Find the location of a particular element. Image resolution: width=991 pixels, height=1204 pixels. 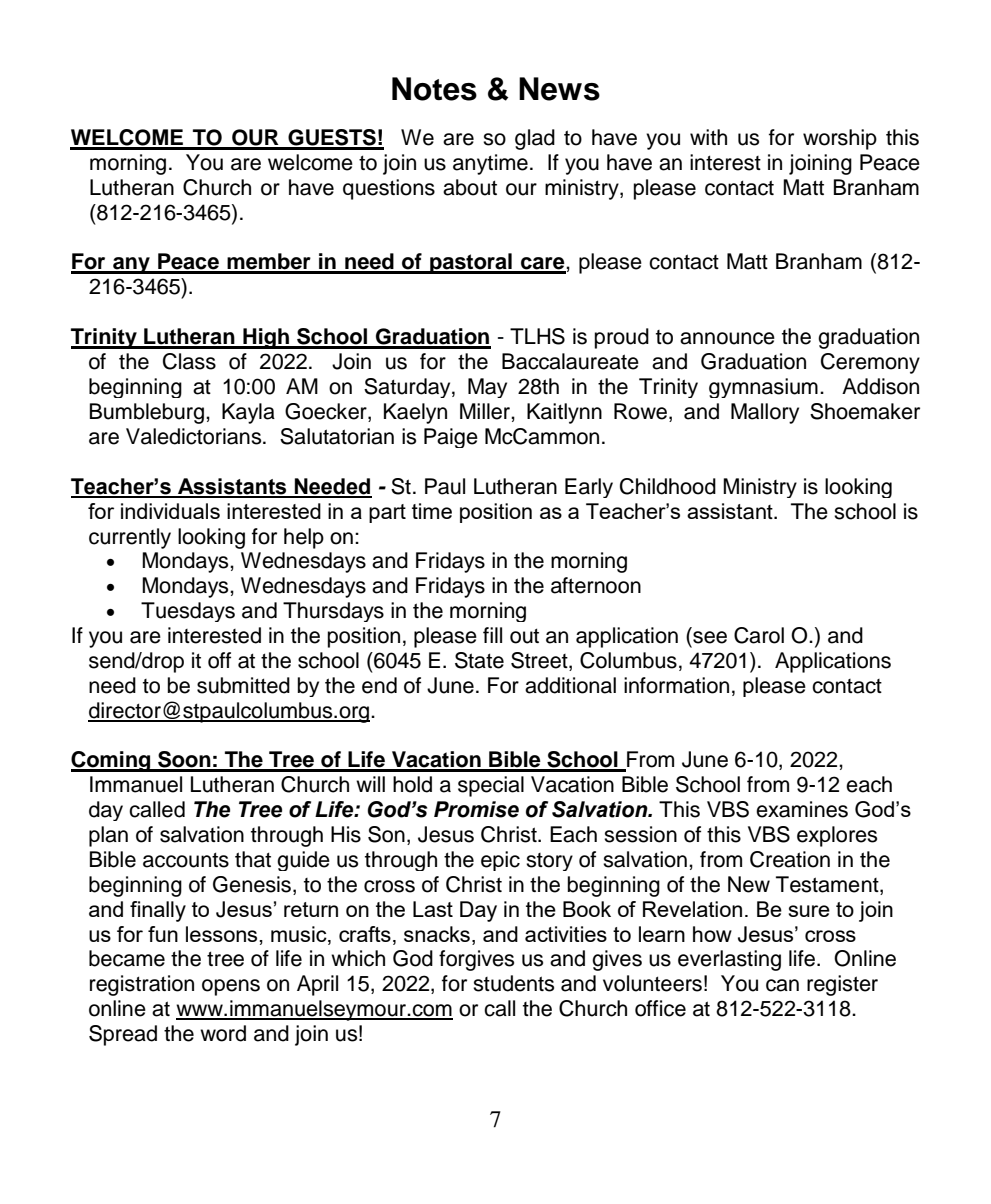

announce is located at coordinates (727, 338).
